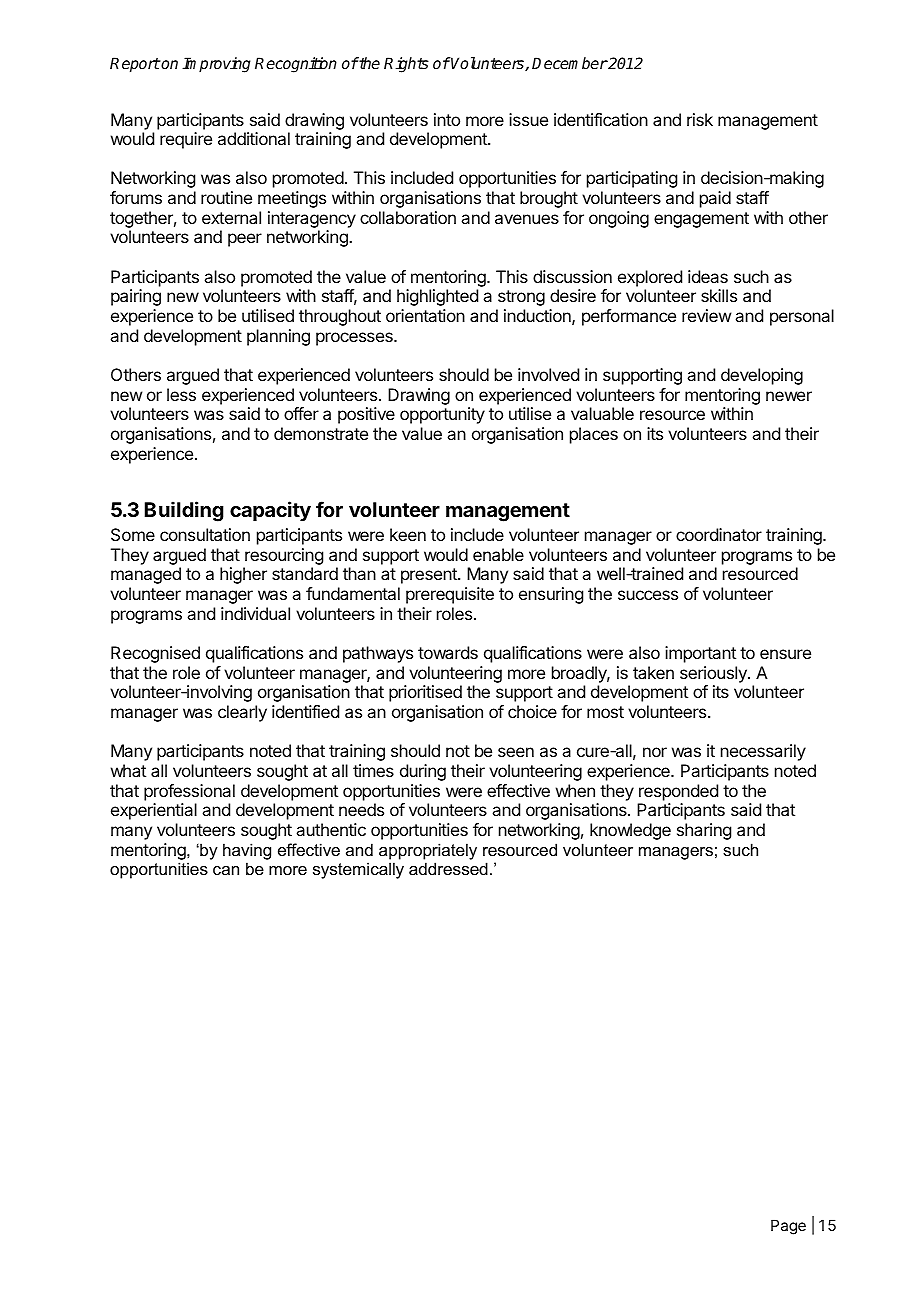 This screenshot has height=1308, width=924. Describe the element at coordinates (442, 415) in the screenshot. I see `opportunity` at that location.
